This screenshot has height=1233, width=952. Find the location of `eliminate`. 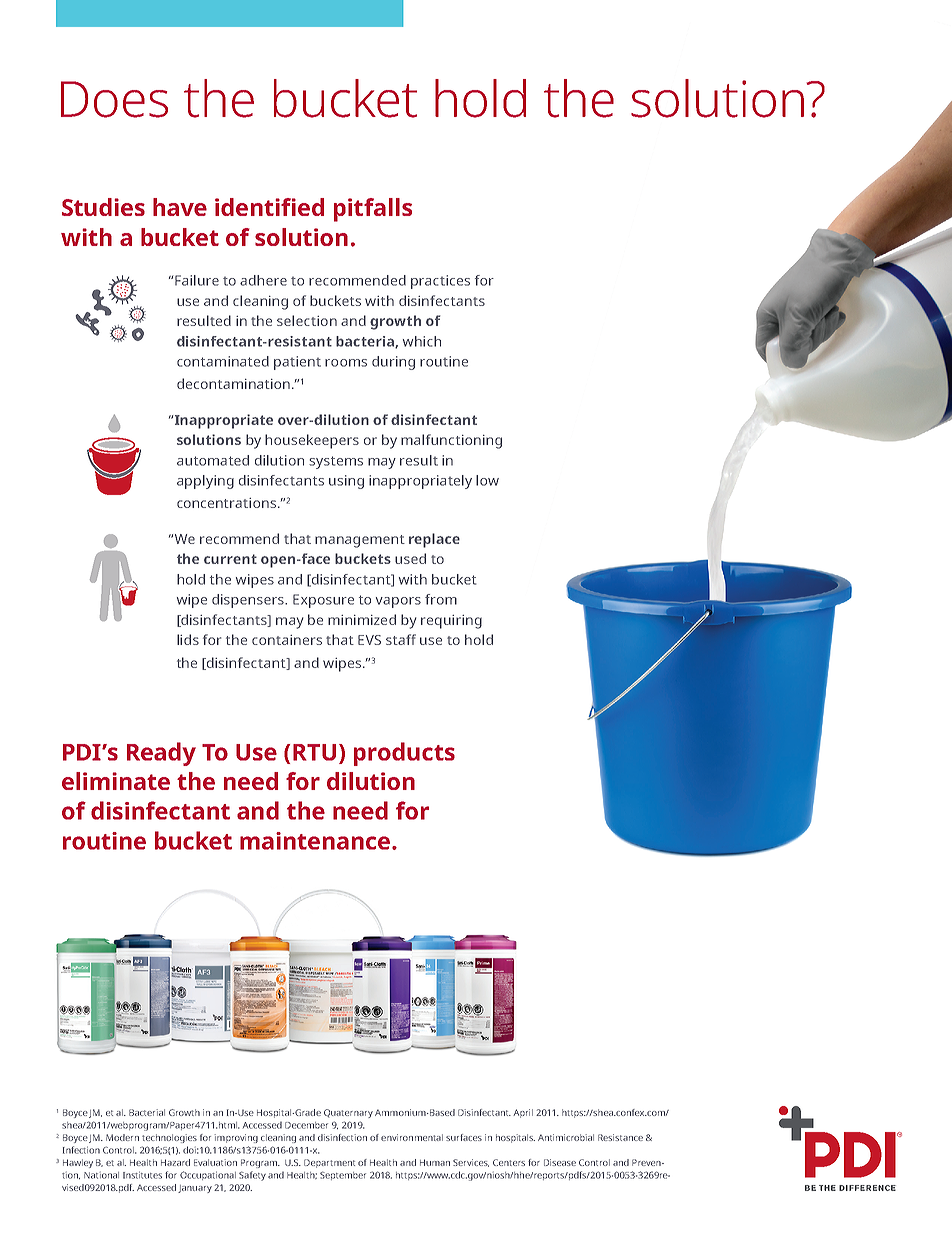

eliminate is located at coordinates (116, 781).
